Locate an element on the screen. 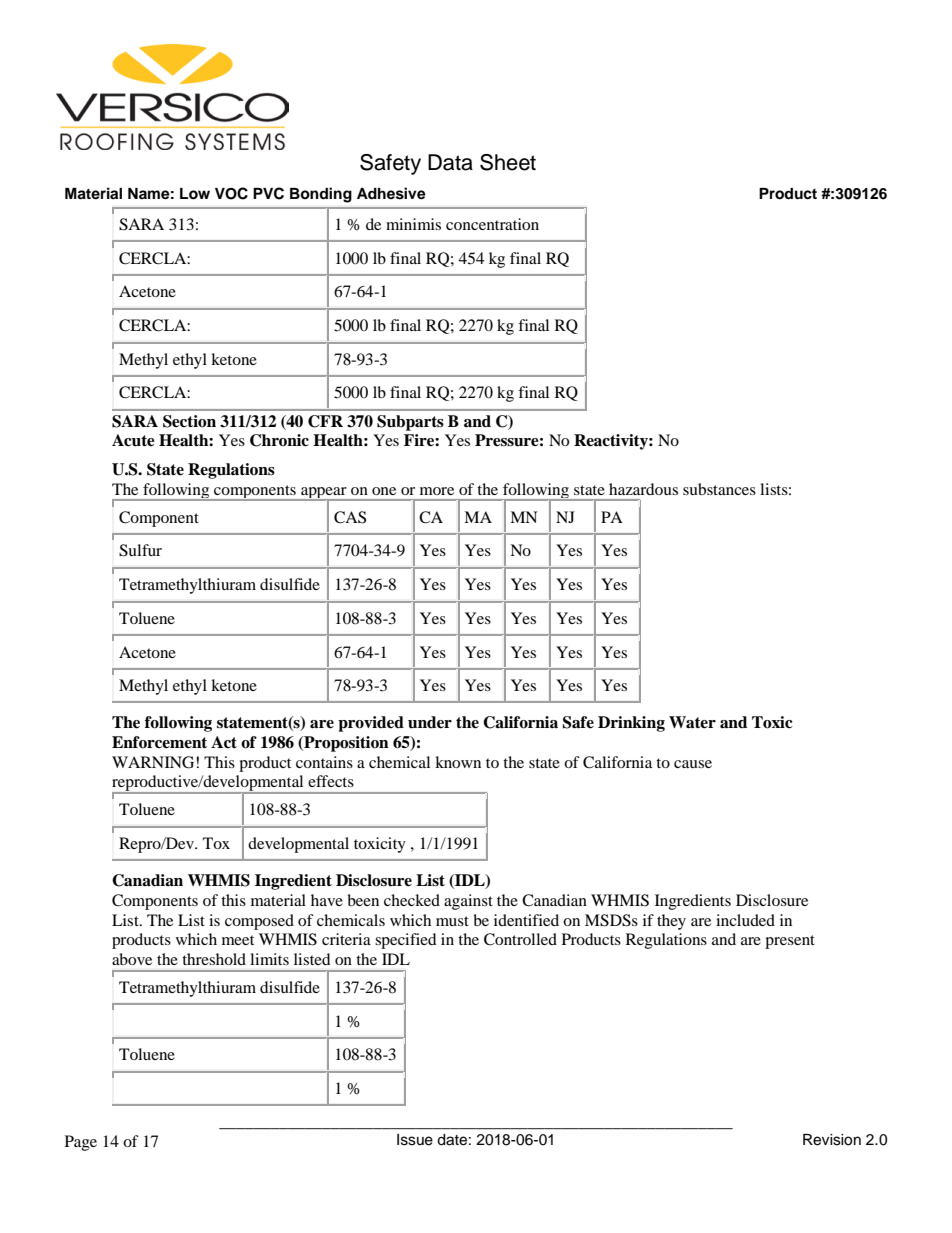  VOC is located at coordinates (231, 193).
